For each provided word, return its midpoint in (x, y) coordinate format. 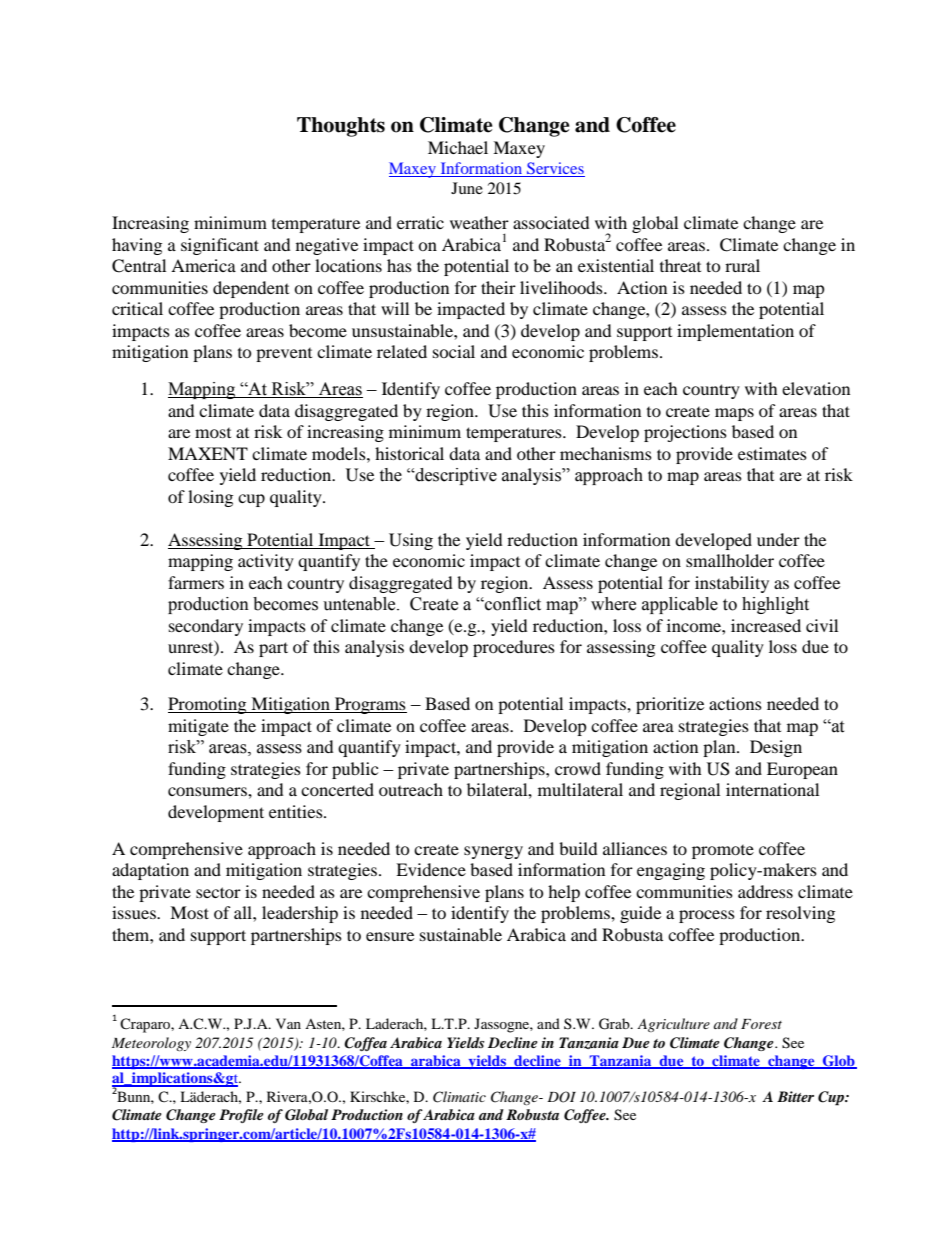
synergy (493, 852)
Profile (241, 1116)
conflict (512, 604)
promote (723, 852)
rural (742, 265)
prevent (284, 355)
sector (218, 892)
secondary (206, 627)
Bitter (795, 1096)
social (454, 351)
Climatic (459, 1097)
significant (220, 246)
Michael (458, 147)
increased (766, 625)
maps (734, 414)
